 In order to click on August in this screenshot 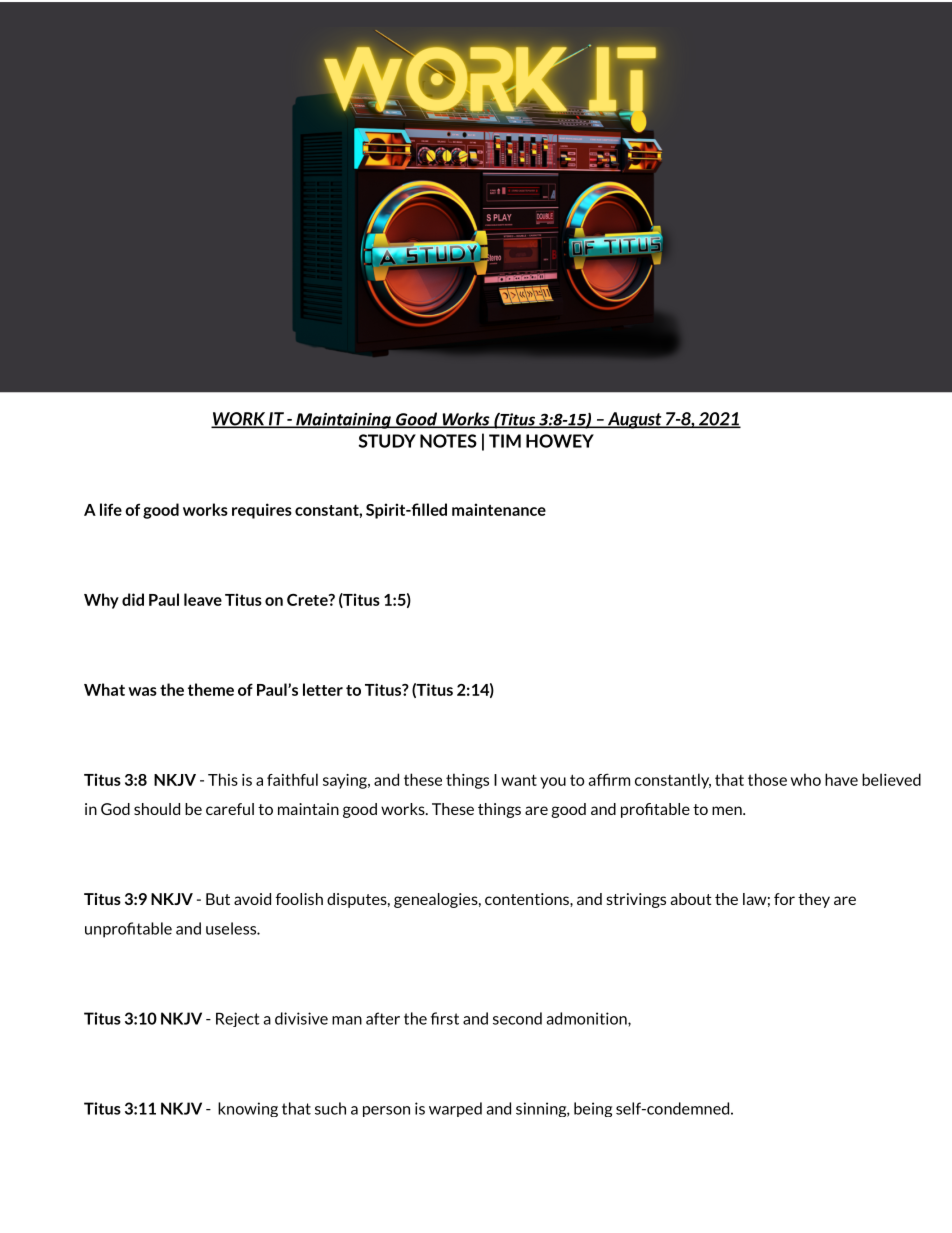, I will do `click(634, 420)`.
